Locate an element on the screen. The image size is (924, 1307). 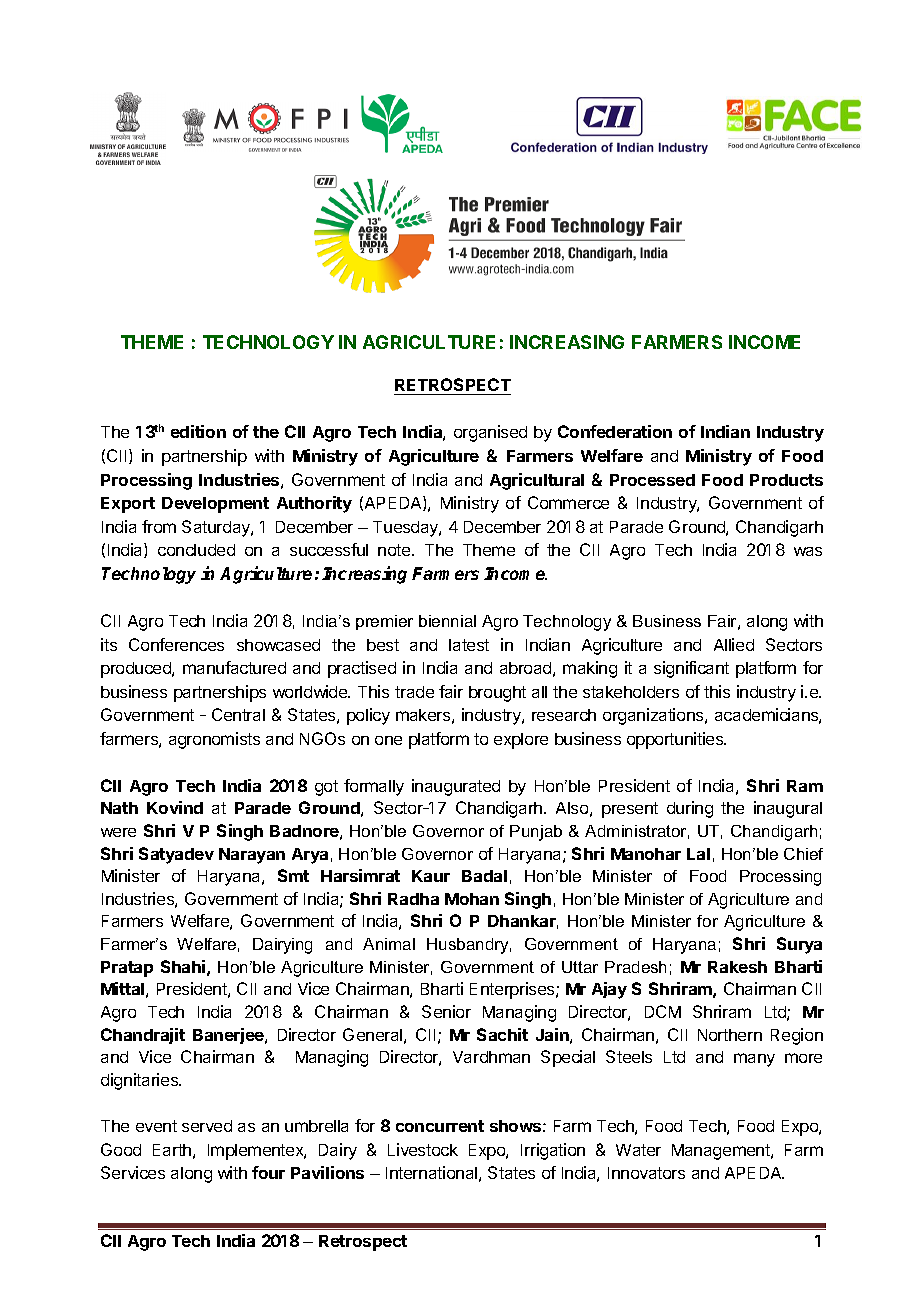
Management is located at coordinates (722, 1152).
